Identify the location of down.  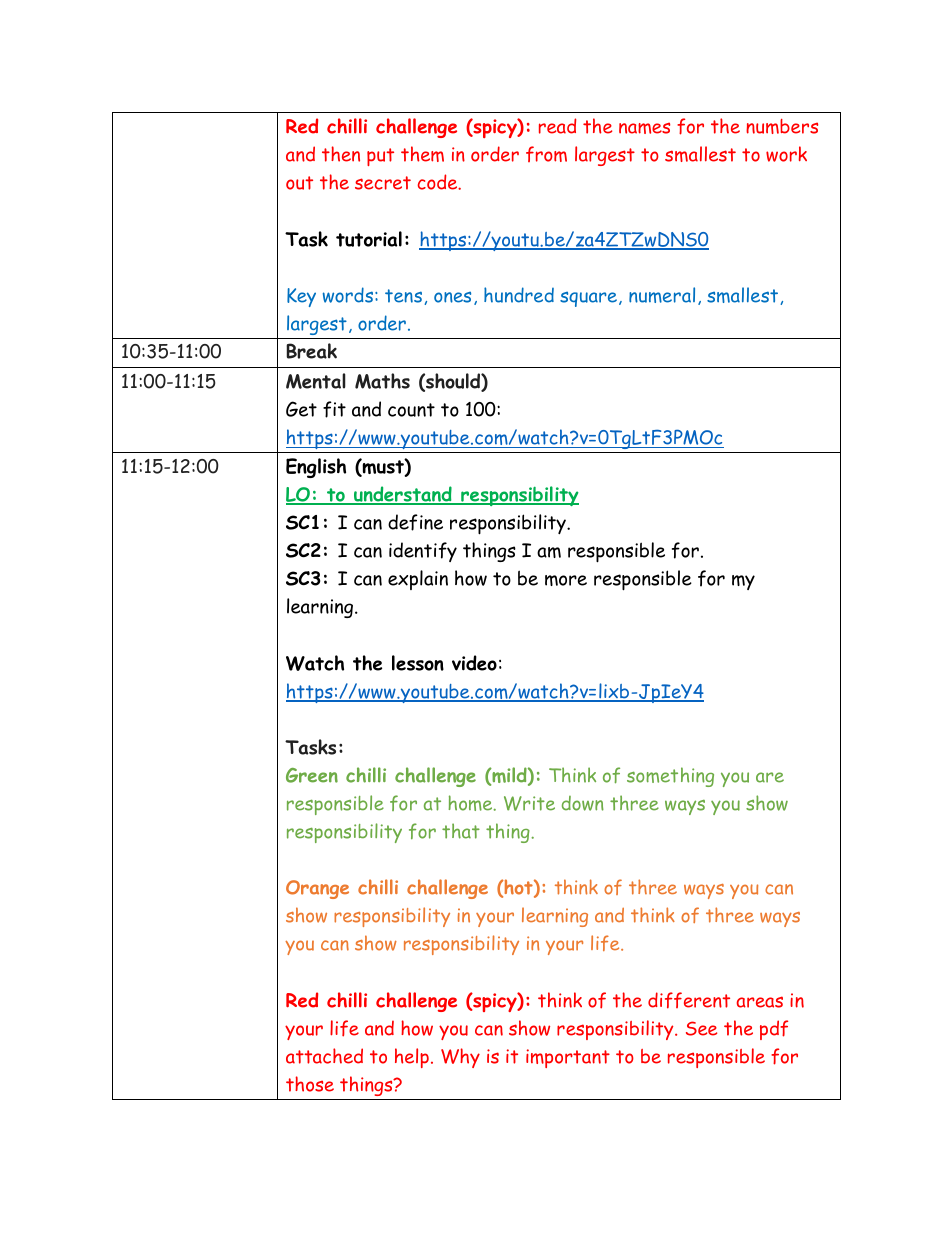
(583, 803).
